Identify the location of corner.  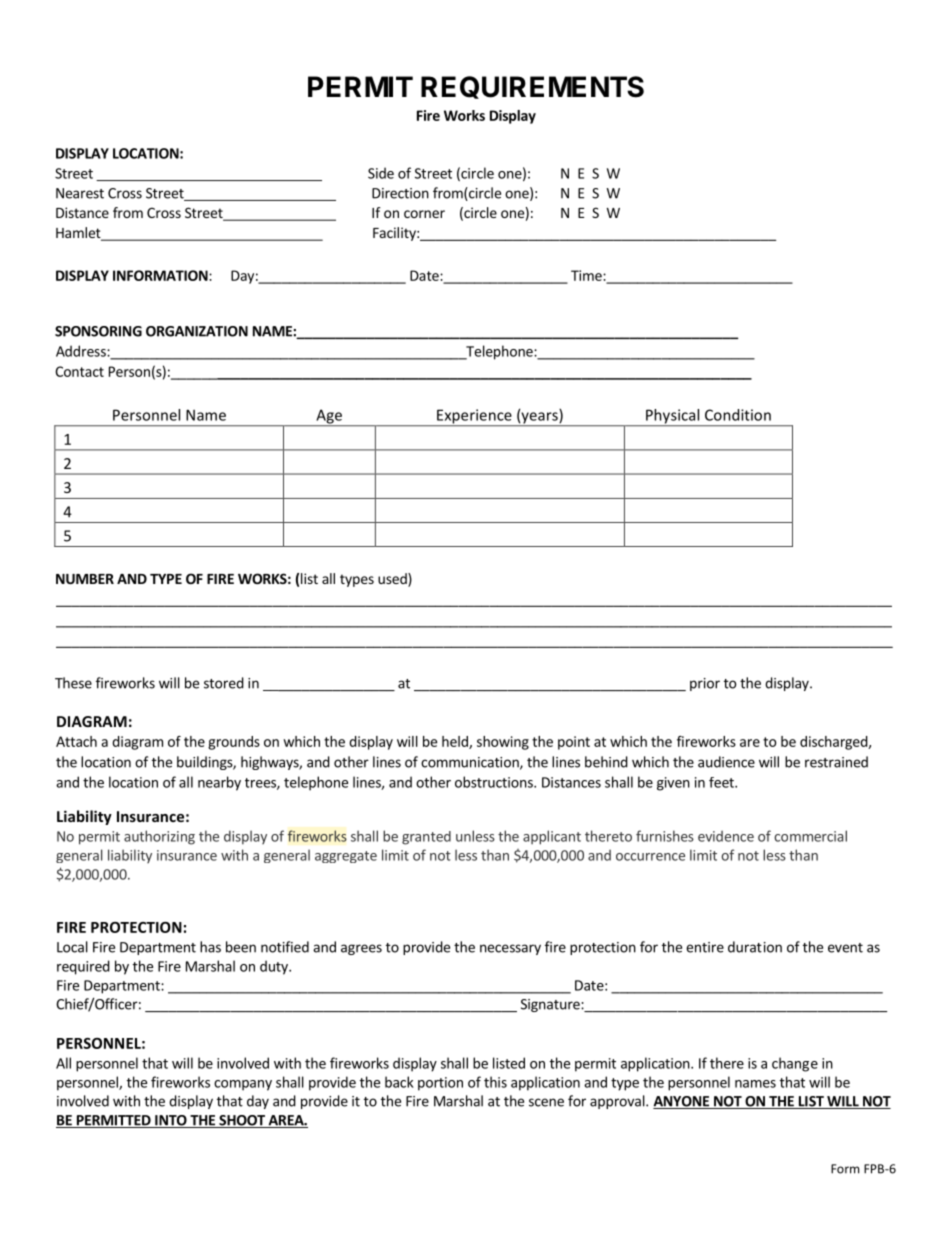
(424, 214).
